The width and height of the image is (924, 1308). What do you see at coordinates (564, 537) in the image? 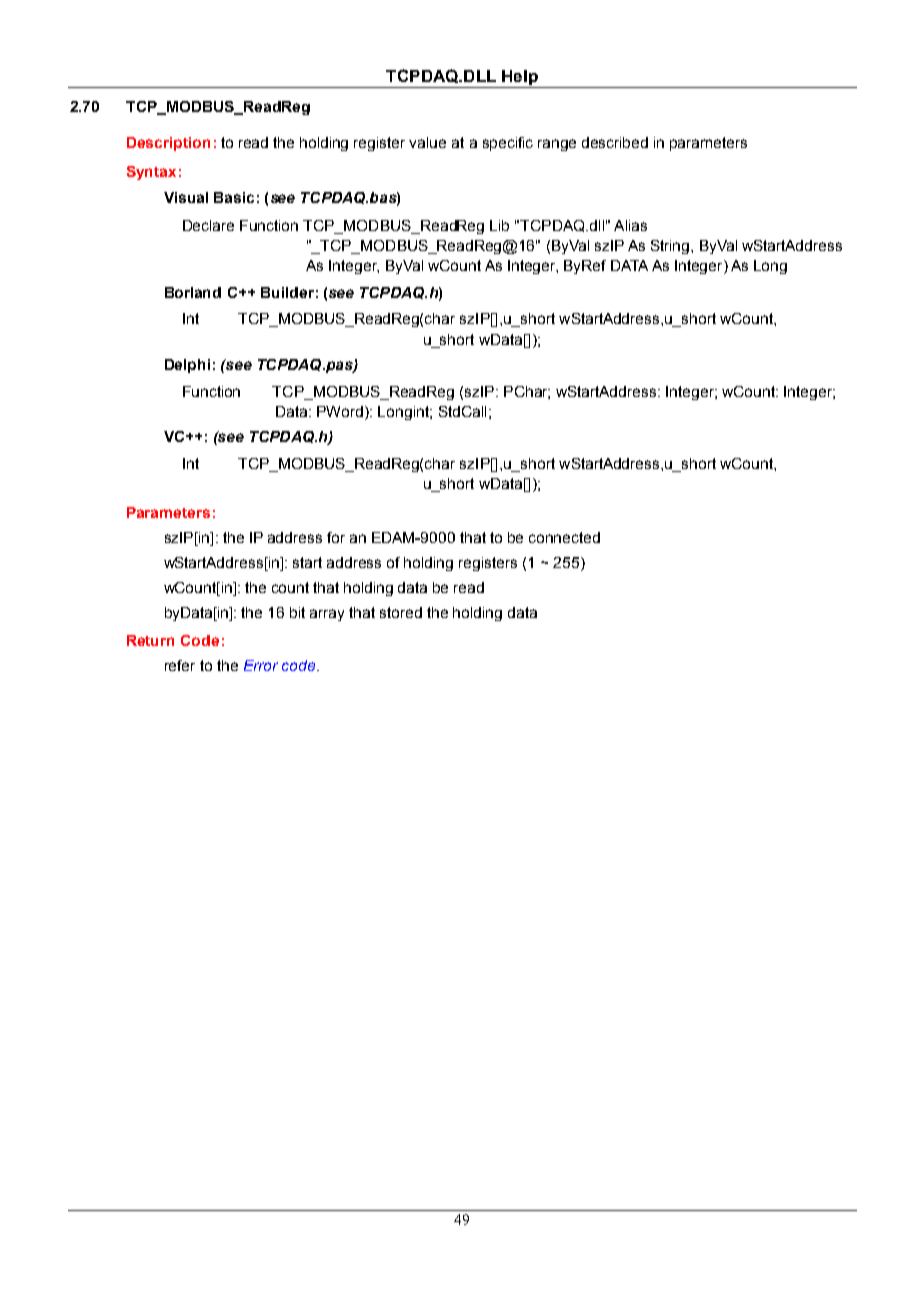
I see `connected` at bounding box center [564, 537].
